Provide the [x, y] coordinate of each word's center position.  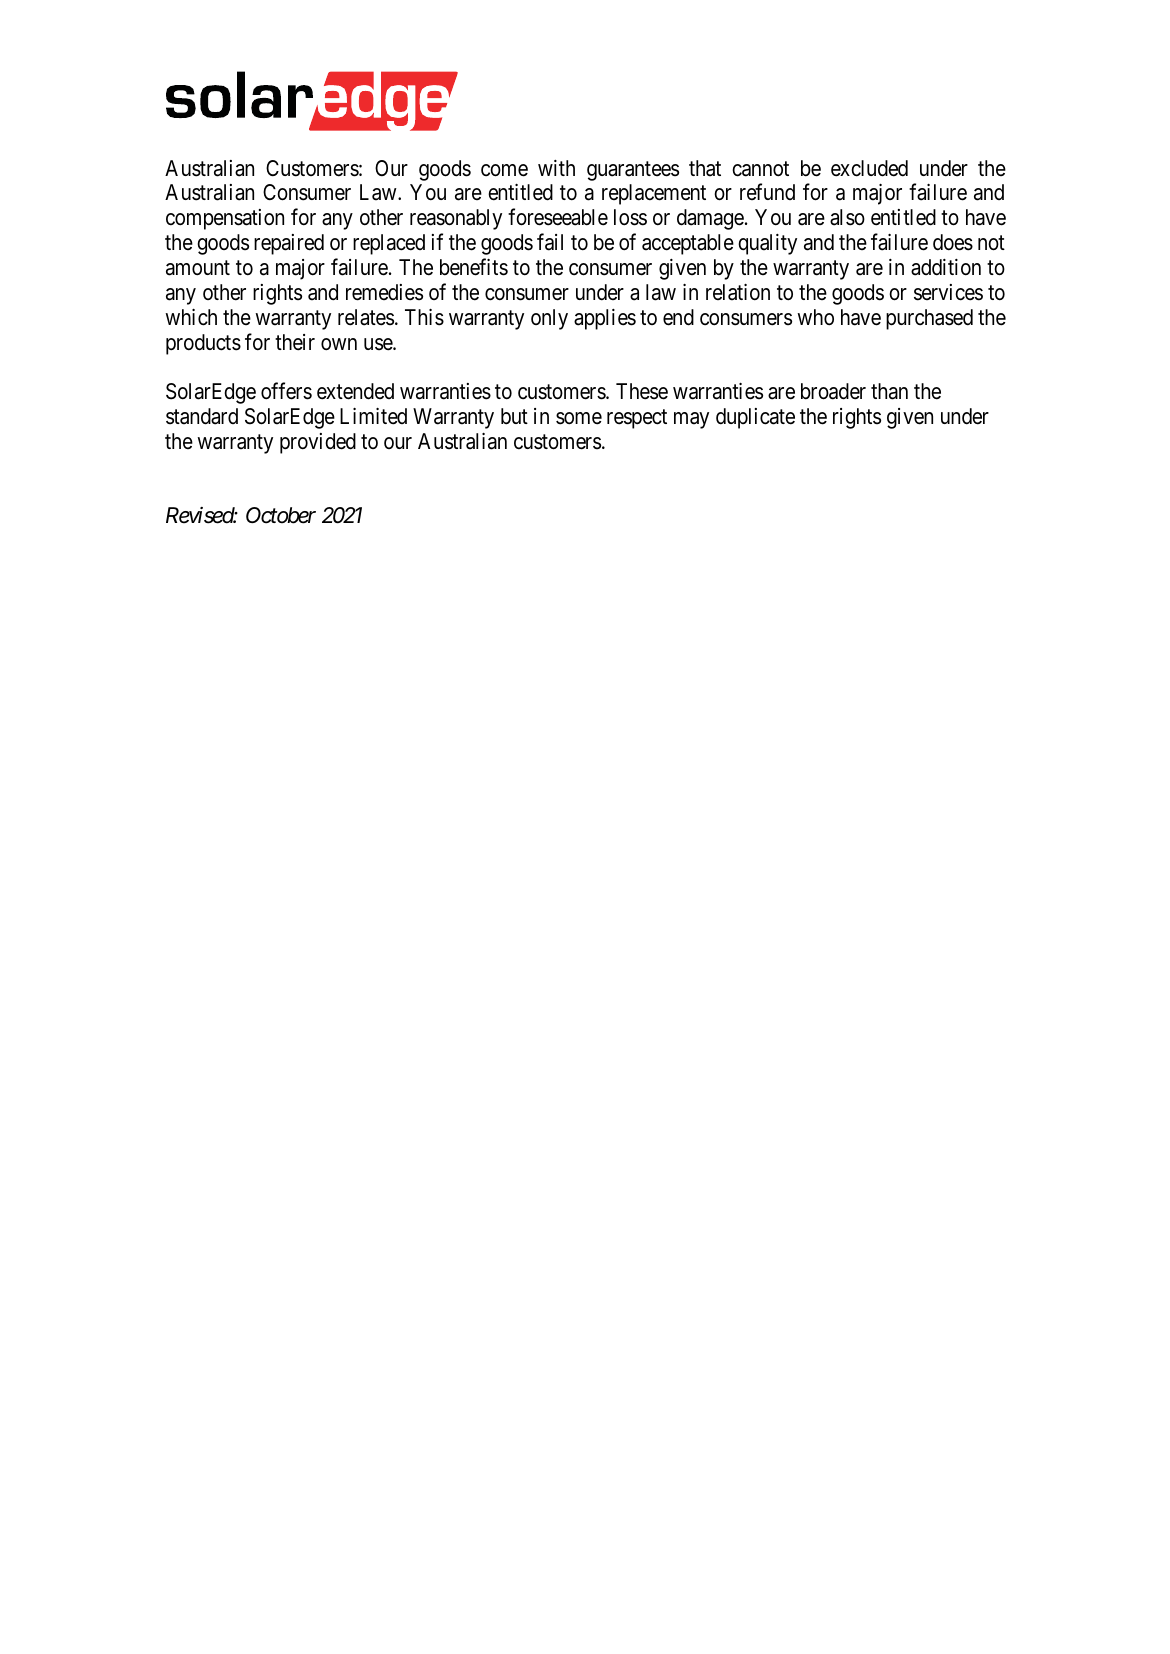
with [556, 168]
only [549, 319]
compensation [225, 219]
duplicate [755, 418]
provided [318, 443]
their [295, 342]
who [815, 317]
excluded [869, 168]
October [281, 515]
